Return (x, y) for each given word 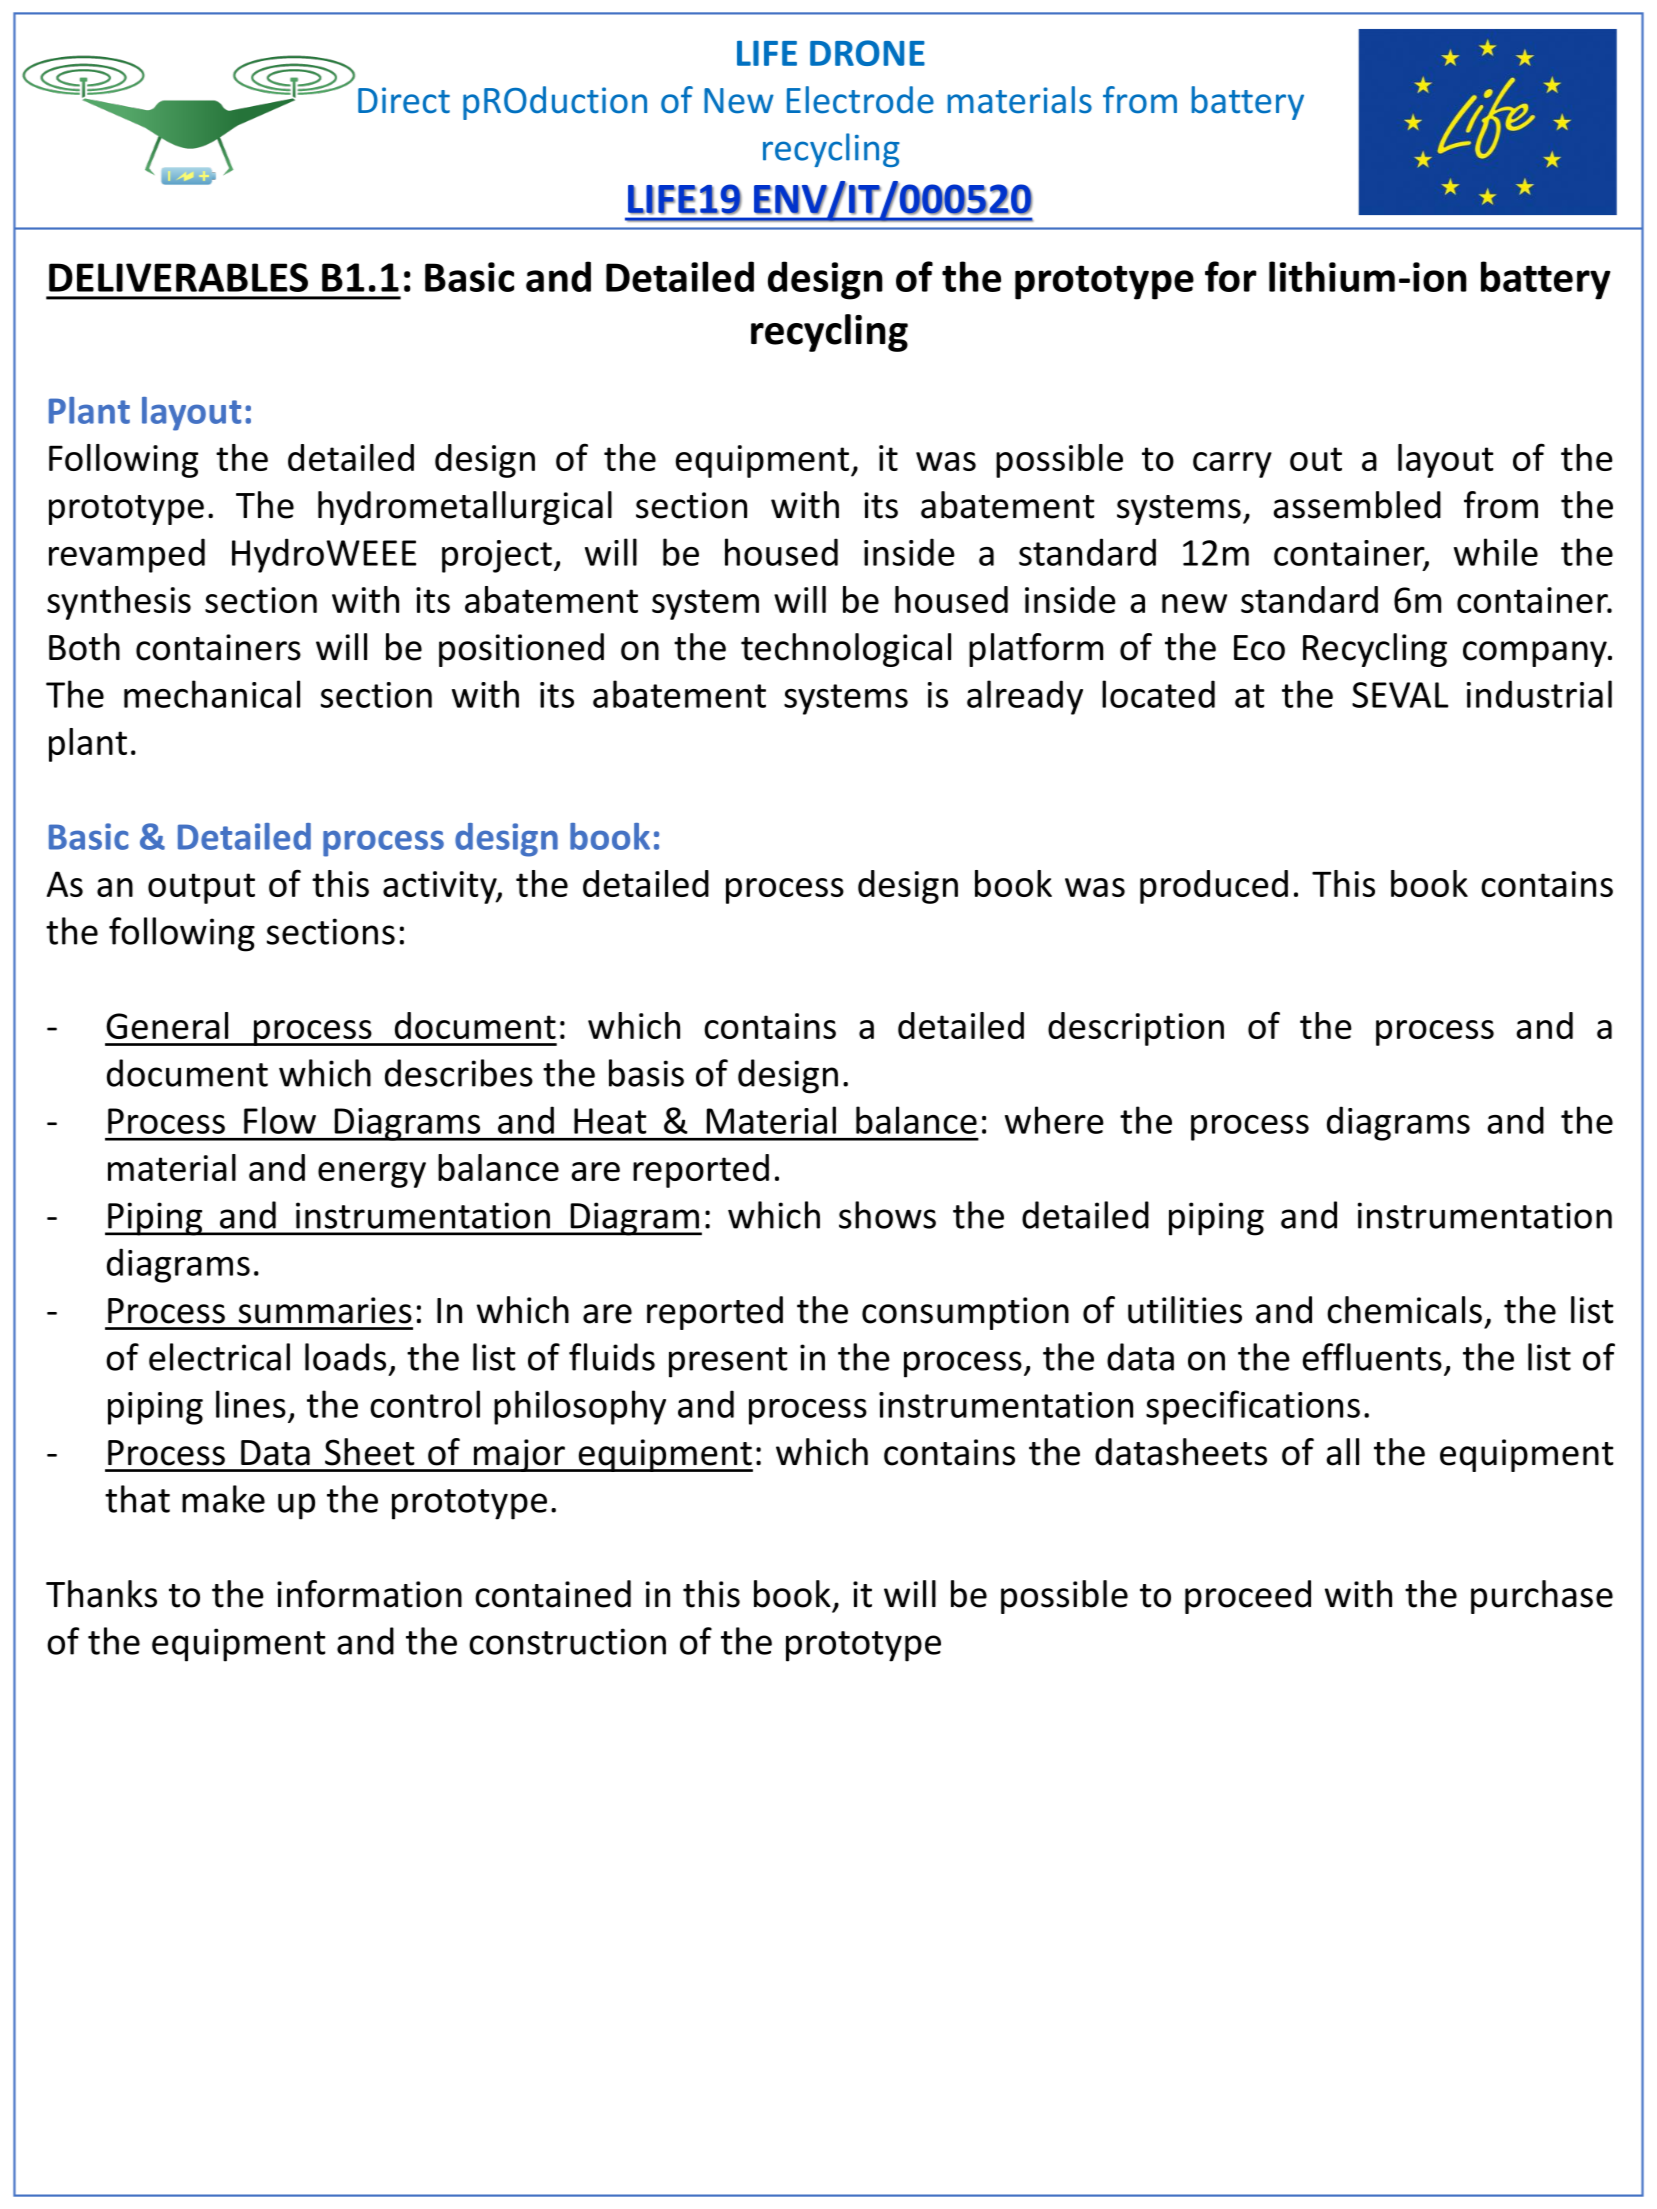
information (369, 1594)
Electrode (860, 100)
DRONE (867, 53)
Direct (404, 100)
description (1136, 1029)
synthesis (119, 603)
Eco (1259, 648)
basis (646, 1073)
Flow (280, 1120)
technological (846, 650)
